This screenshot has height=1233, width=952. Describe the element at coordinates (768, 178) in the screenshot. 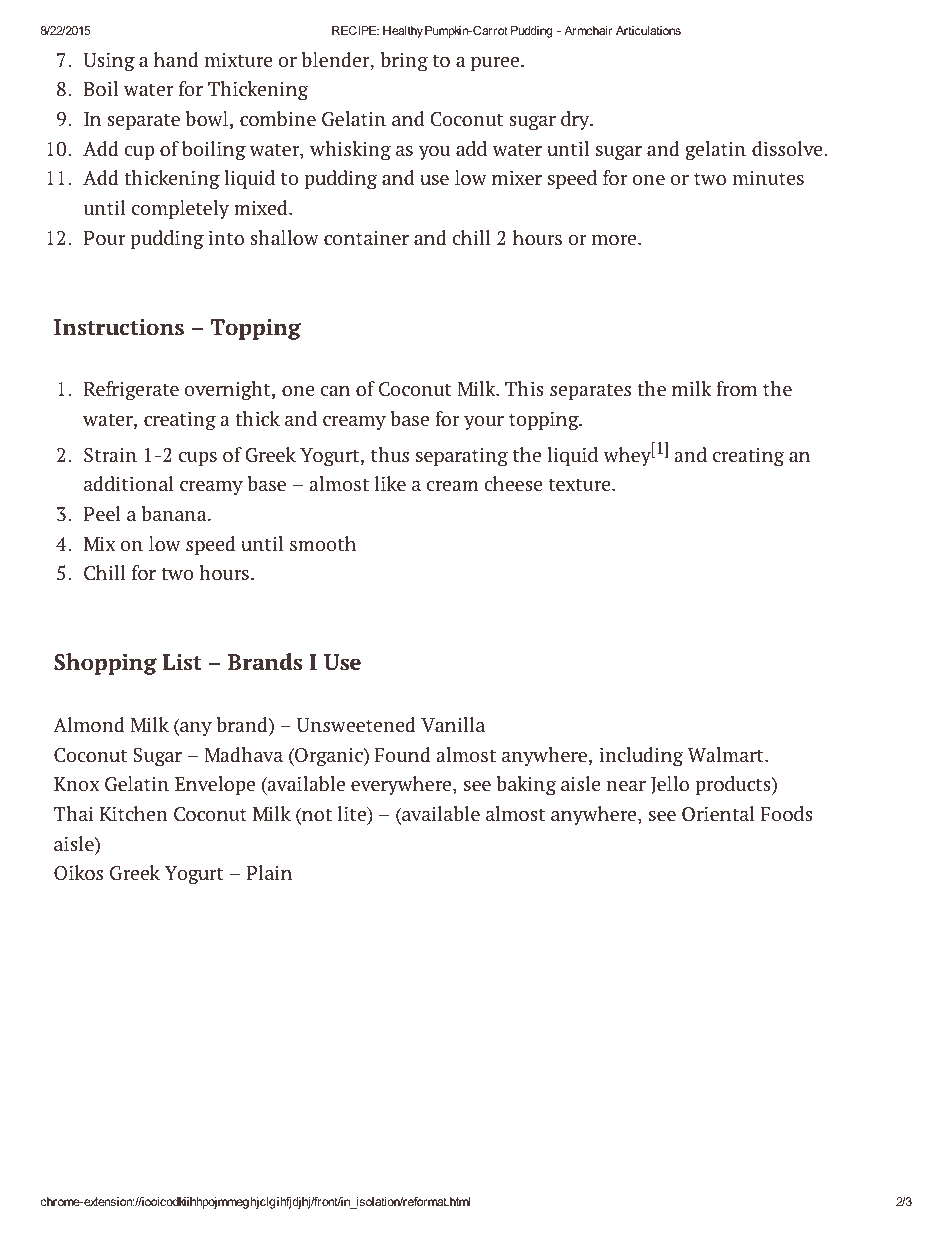

I see `minutes` at that location.
